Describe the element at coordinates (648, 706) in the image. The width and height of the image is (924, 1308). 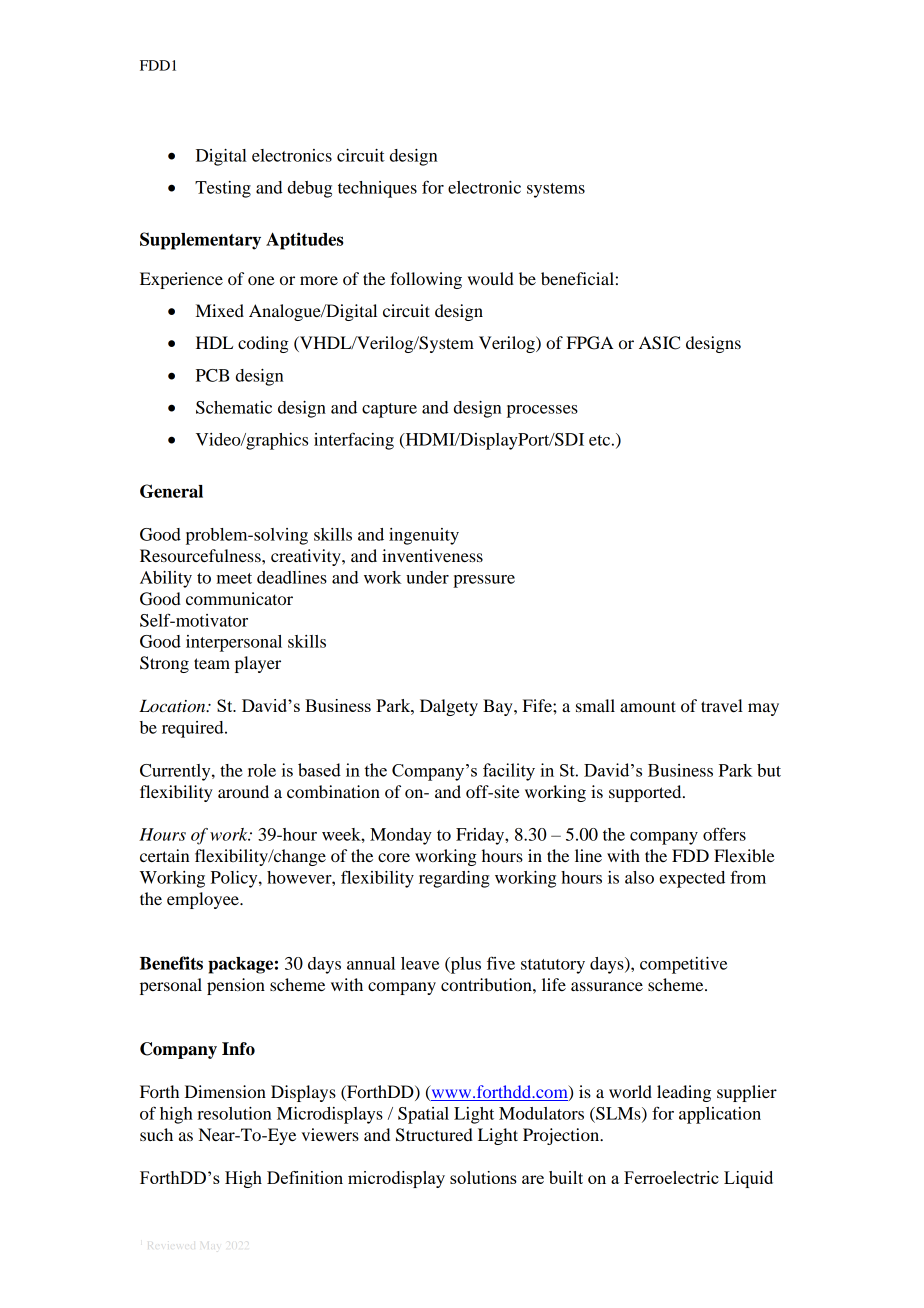
I see `amount` at that location.
